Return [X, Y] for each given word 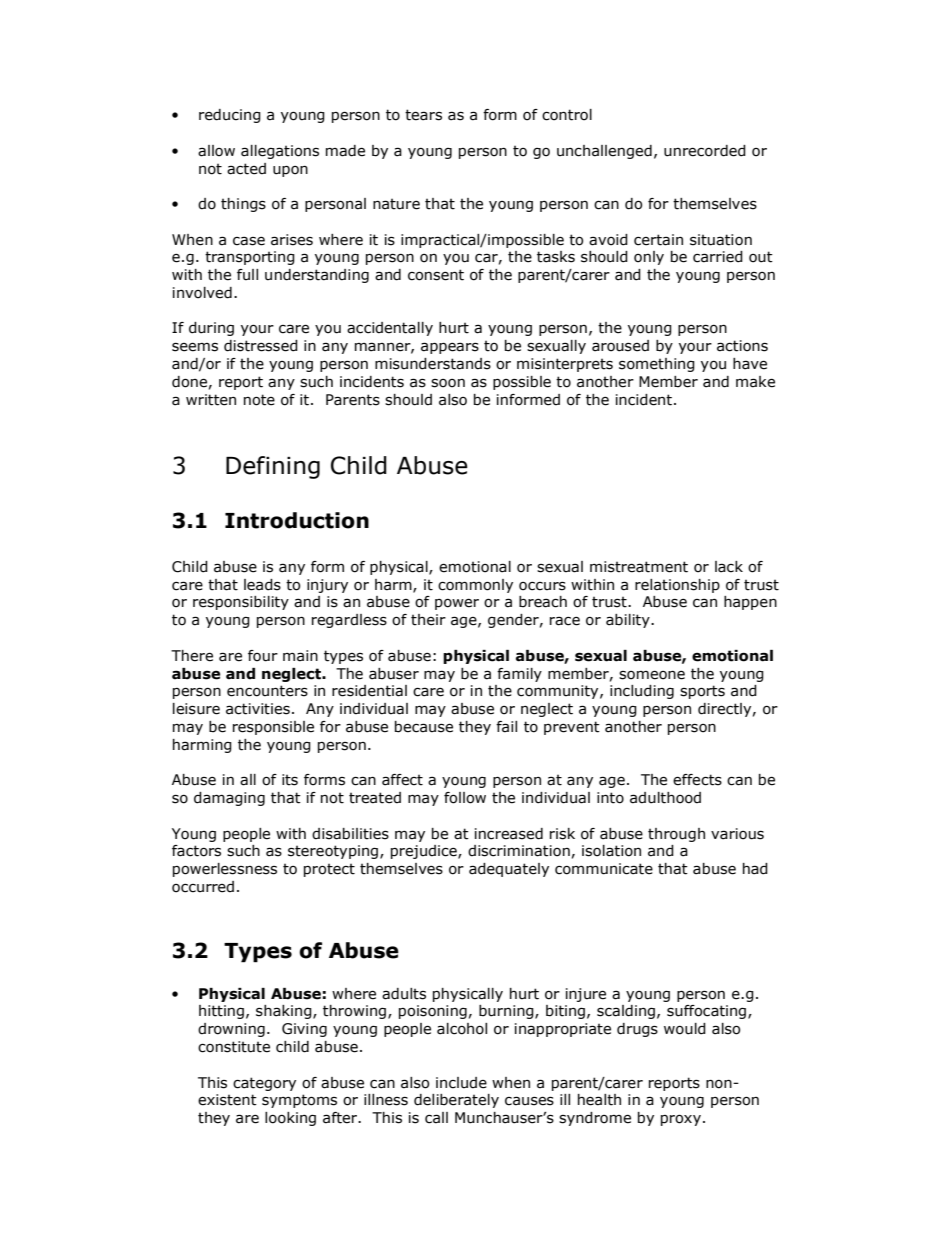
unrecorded [705, 151]
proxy [681, 1120]
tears [423, 115]
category [264, 1084]
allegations [280, 152]
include [461, 1083]
